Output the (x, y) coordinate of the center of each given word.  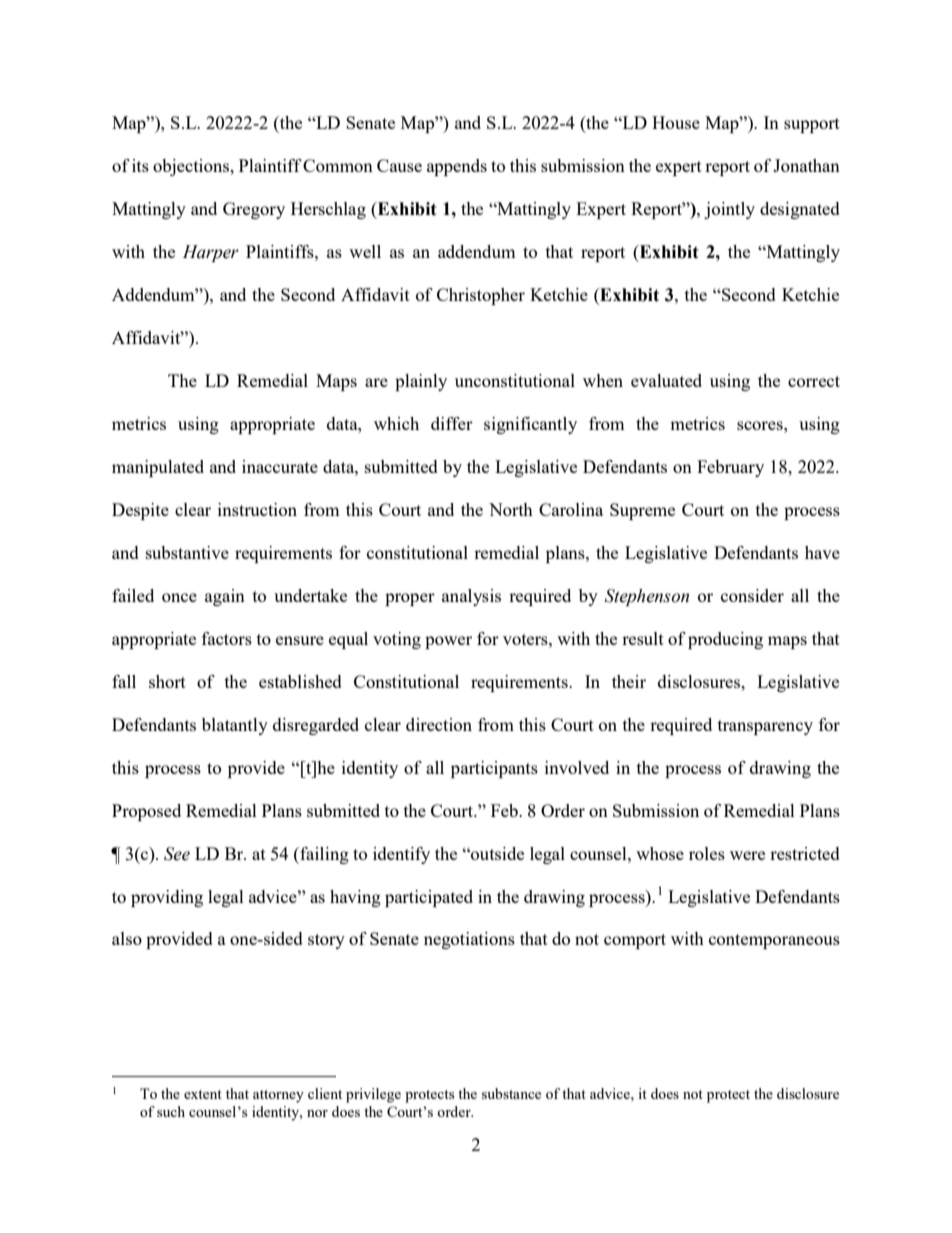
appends (457, 167)
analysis (471, 597)
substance (511, 1093)
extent (203, 1094)
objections (192, 167)
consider (752, 595)
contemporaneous (774, 941)
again (225, 597)
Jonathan (806, 165)
